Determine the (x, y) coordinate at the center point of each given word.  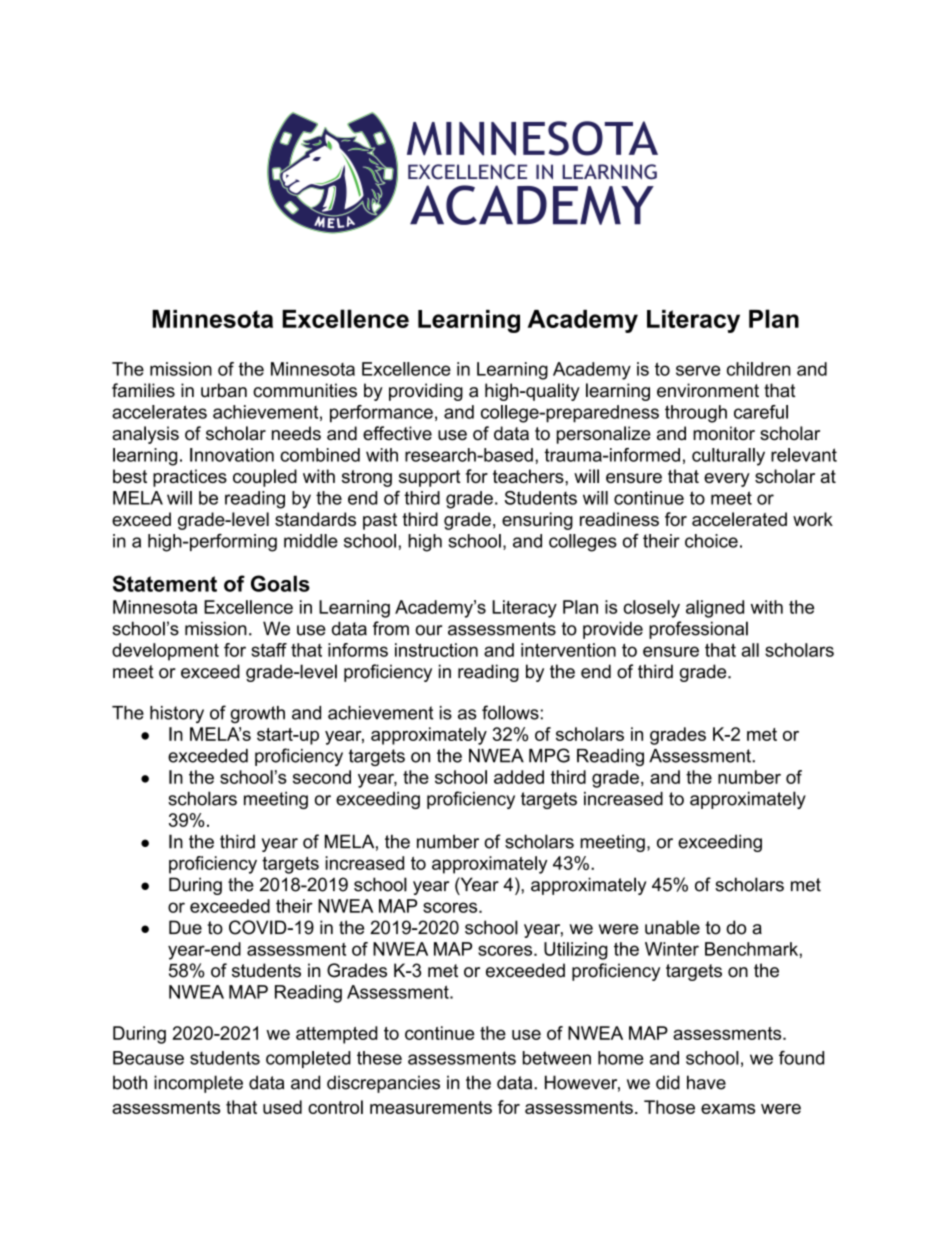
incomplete (198, 1084)
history (177, 714)
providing (426, 392)
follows (510, 712)
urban (224, 390)
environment (708, 390)
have (706, 1082)
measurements (431, 1107)
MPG (549, 755)
